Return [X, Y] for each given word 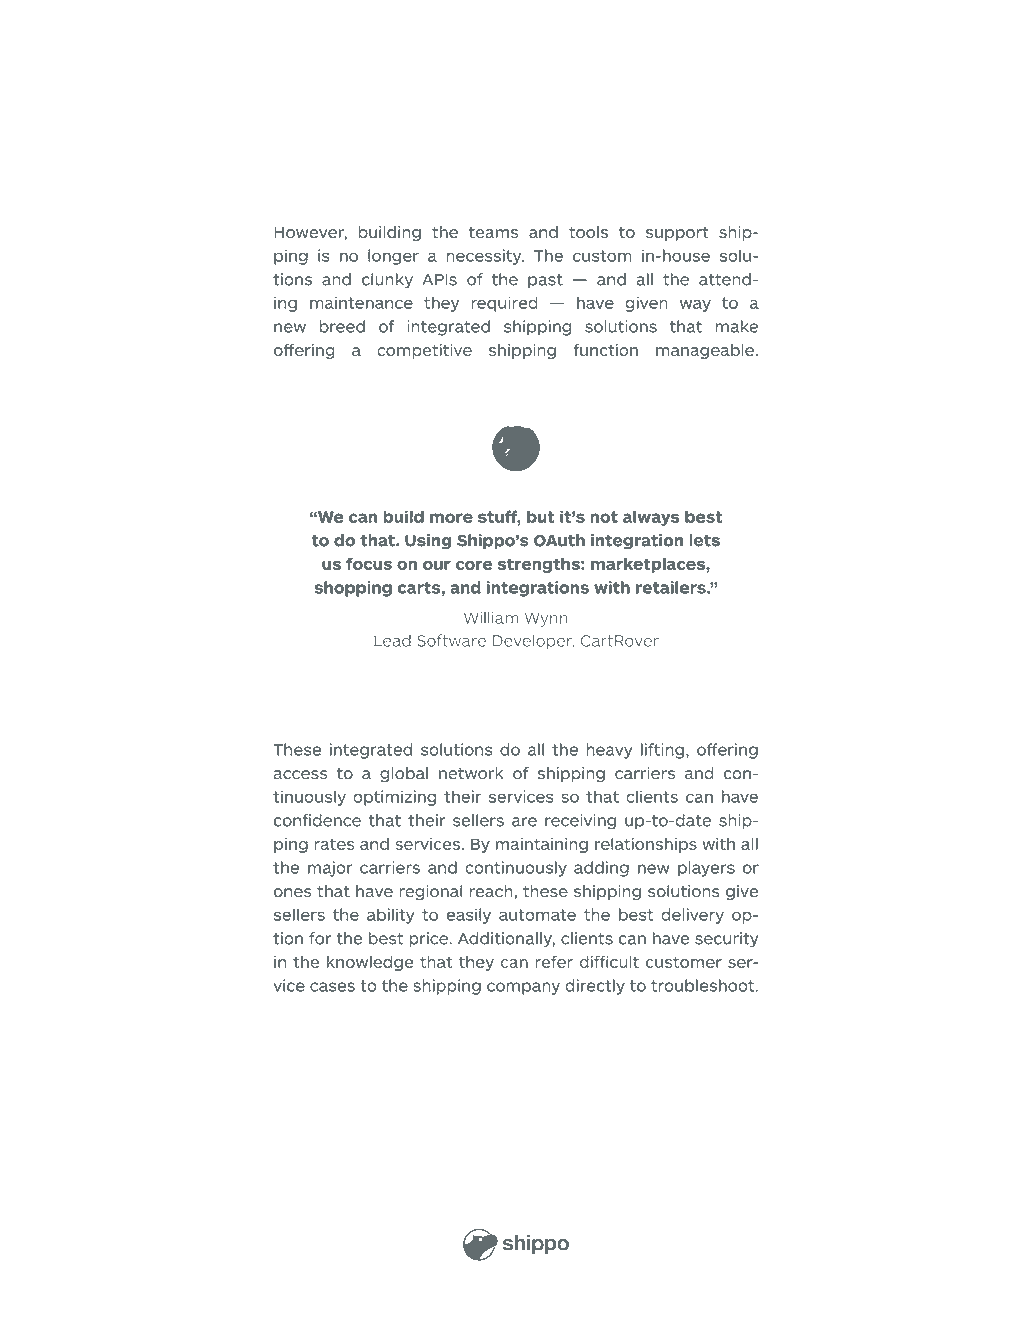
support [677, 234]
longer [393, 257]
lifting [662, 751]
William [491, 618]
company [523, 988]
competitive [424, 351]
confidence [317, 820]
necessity [485, 257]
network [471, 773]
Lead [392, 641]
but [541, 516]
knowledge [370, 963]
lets [704, 540]
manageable [705, 351]
